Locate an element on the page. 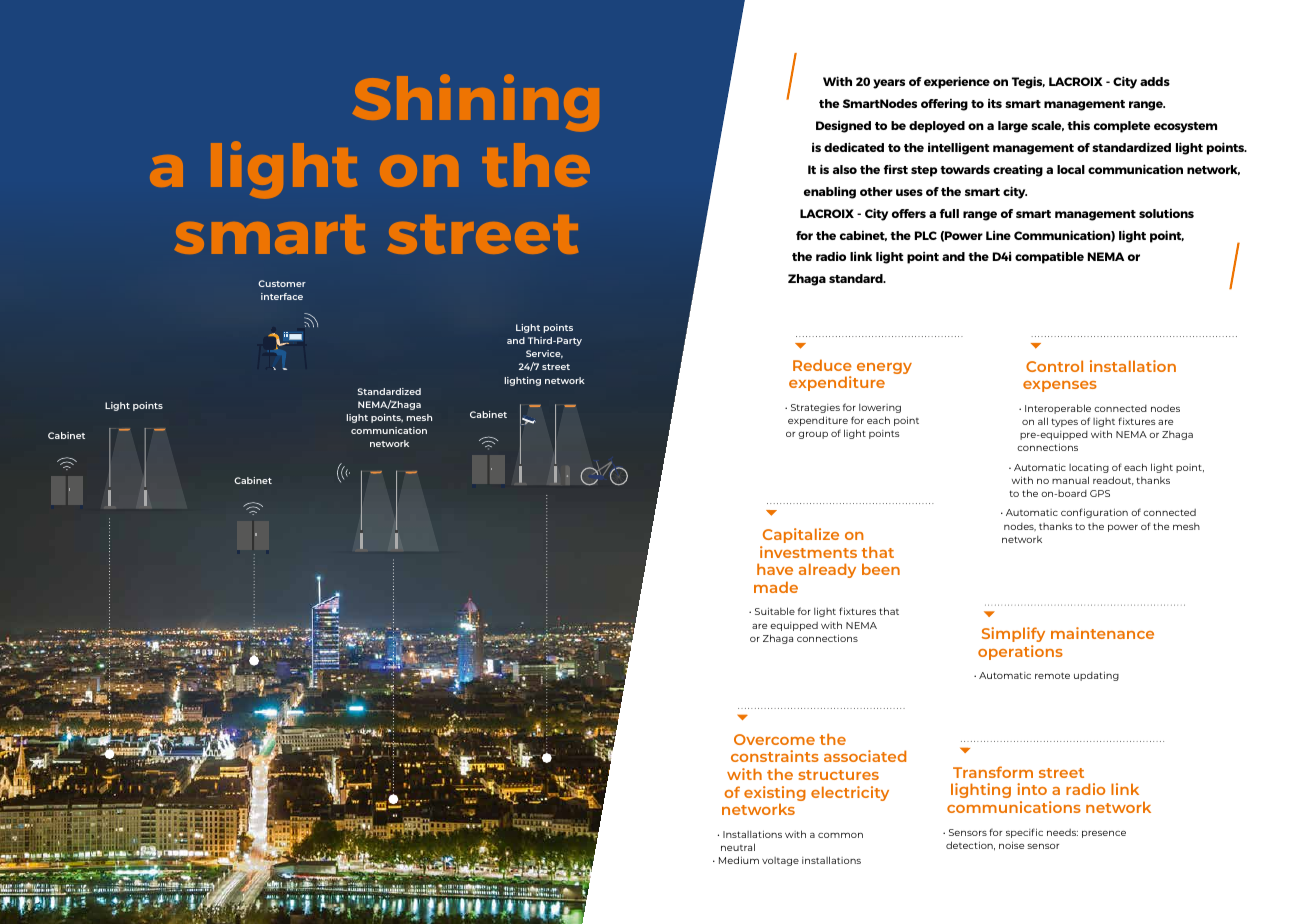 This document has width=1308, height=924. Customer is located at coordinates (282, 283).
